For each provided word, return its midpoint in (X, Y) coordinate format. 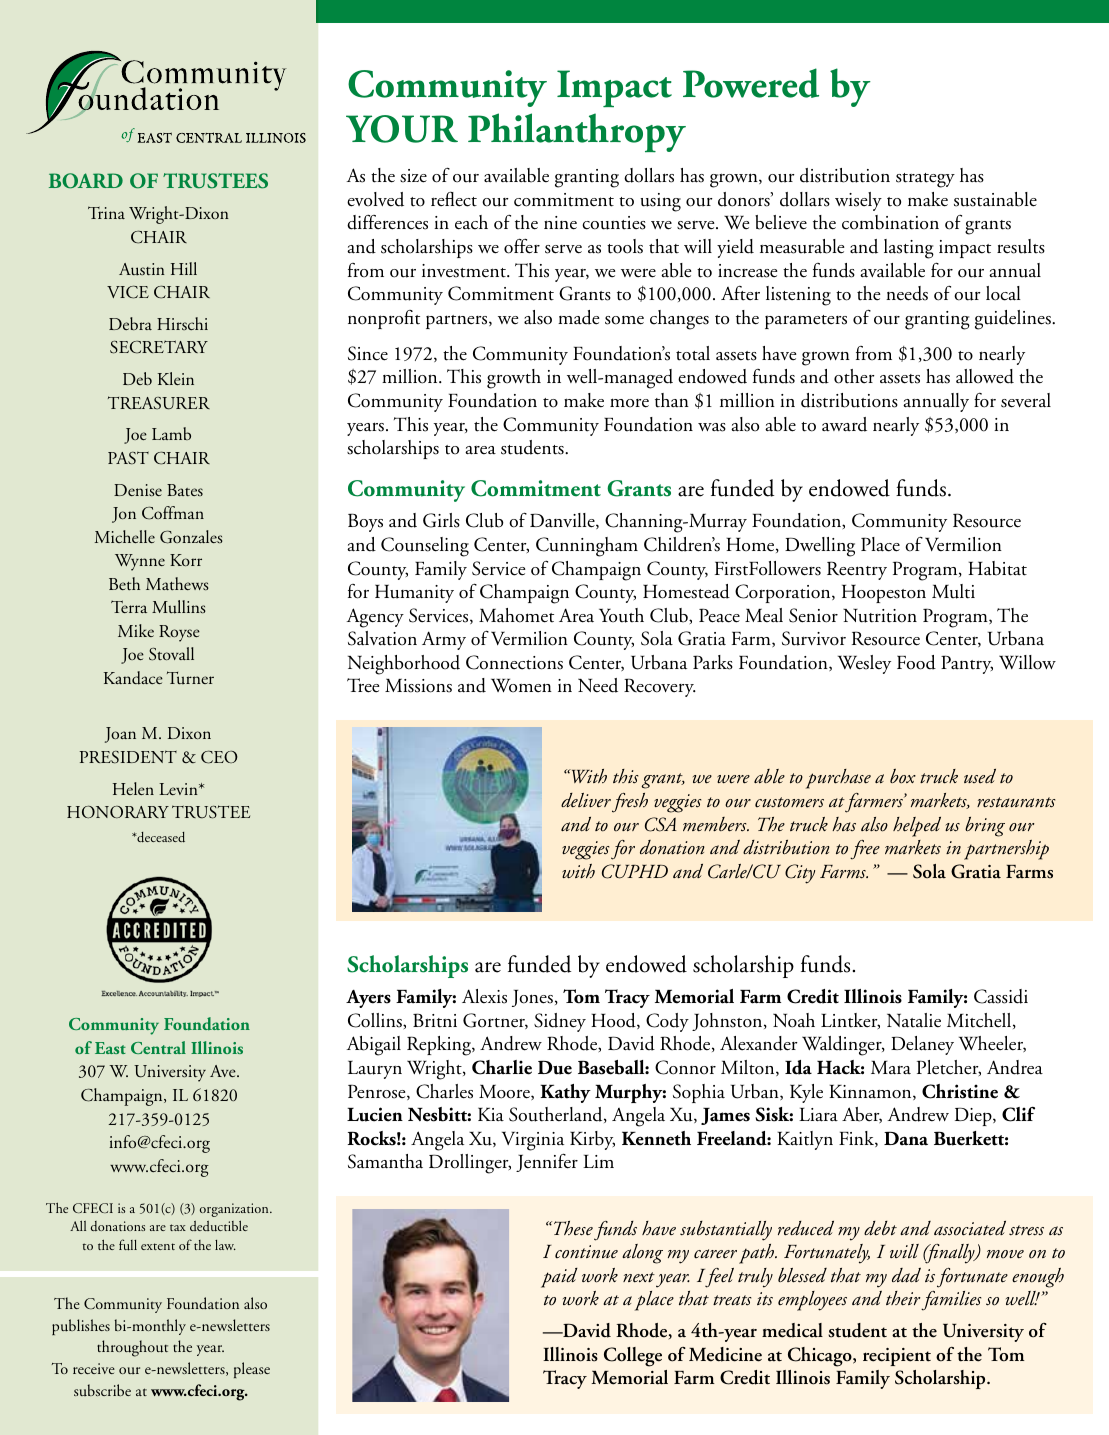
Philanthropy (577, 133)
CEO (219, 757)
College (633, 1357)
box (903, 776)
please (252, 1370)
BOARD (86, 181)
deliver (586, 800)
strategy (925, 180)
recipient (897, 1357)
